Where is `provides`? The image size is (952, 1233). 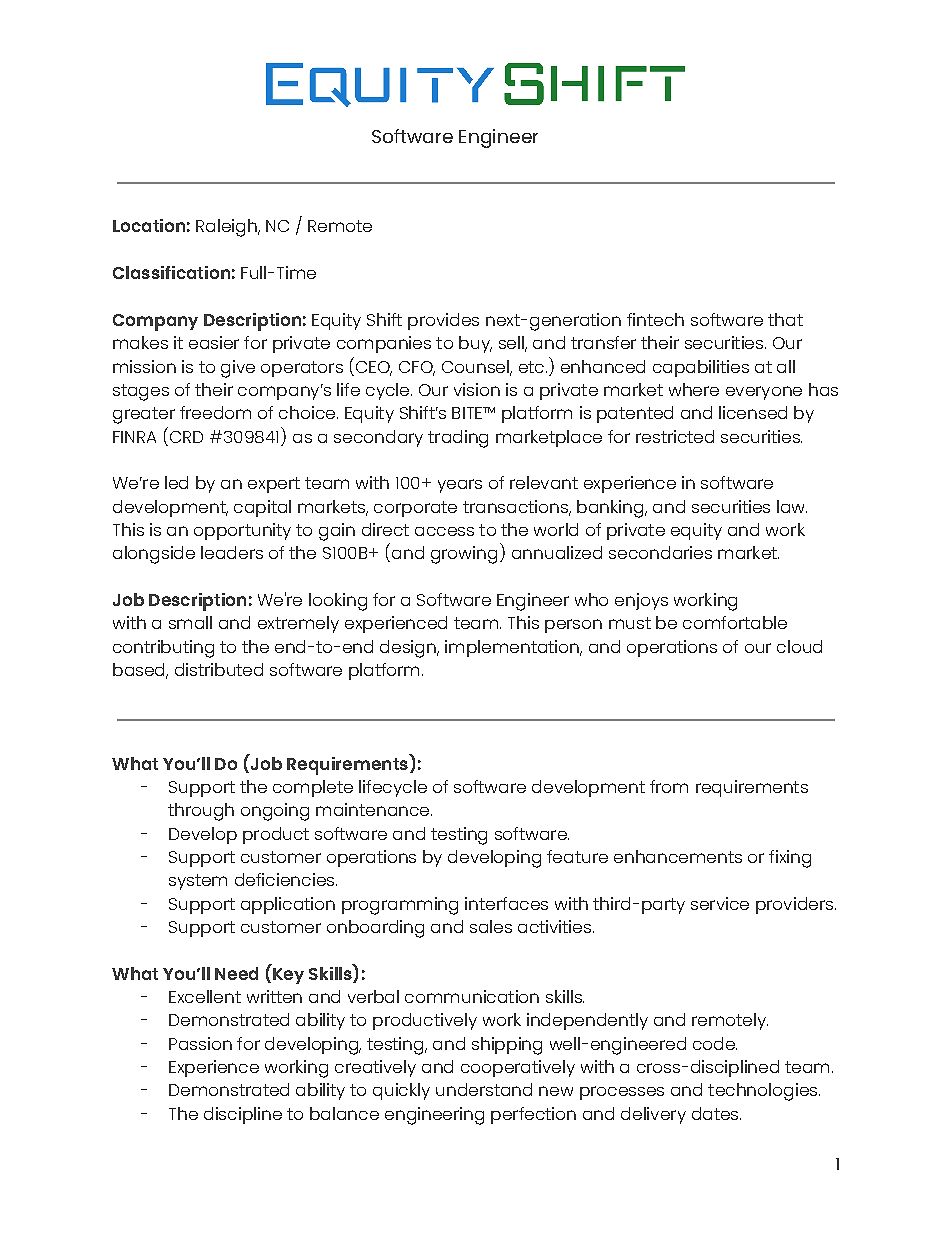
provides is located at coordinates (443, 321).
